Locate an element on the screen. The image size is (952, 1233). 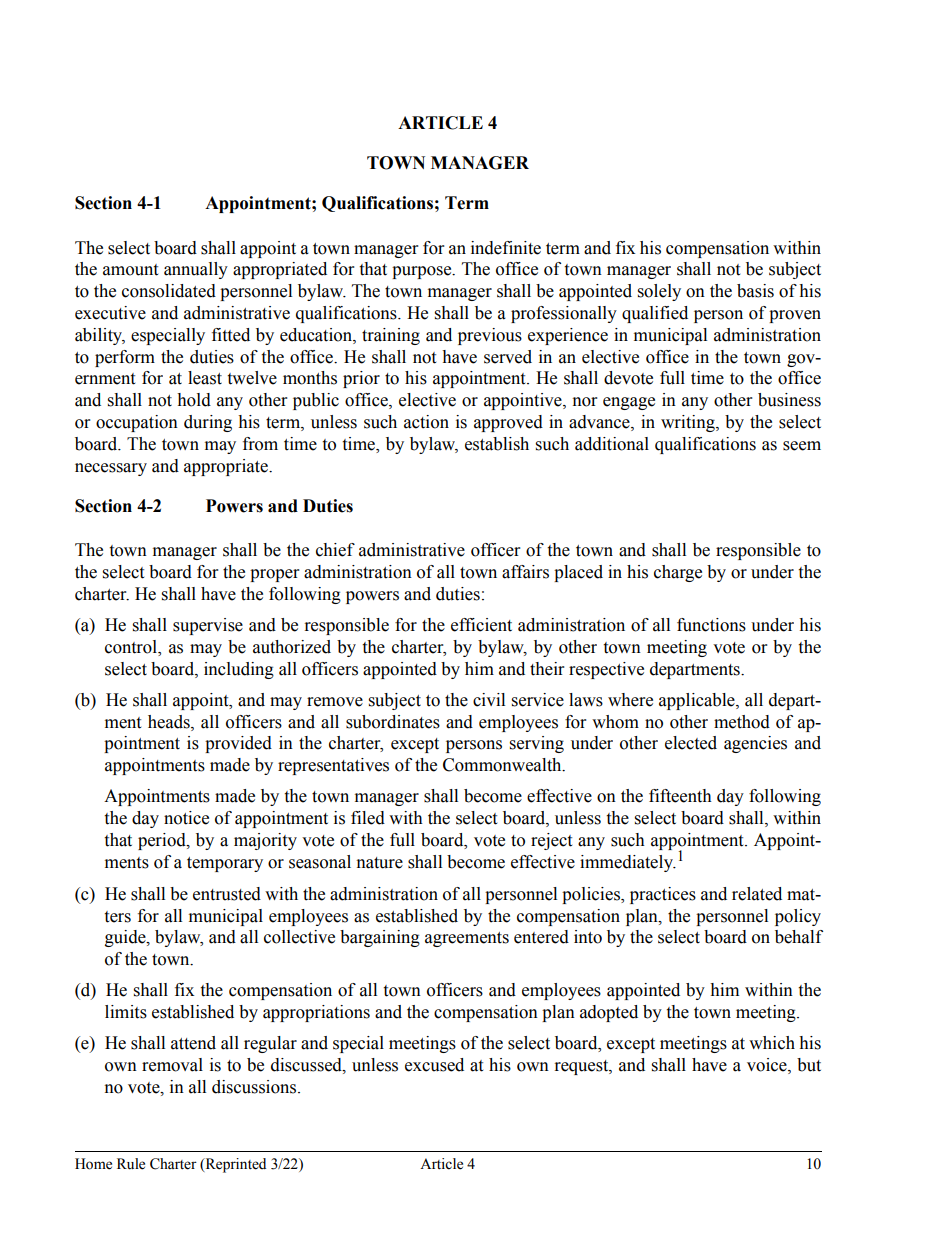
but is located at coordinates (809, 1065).
